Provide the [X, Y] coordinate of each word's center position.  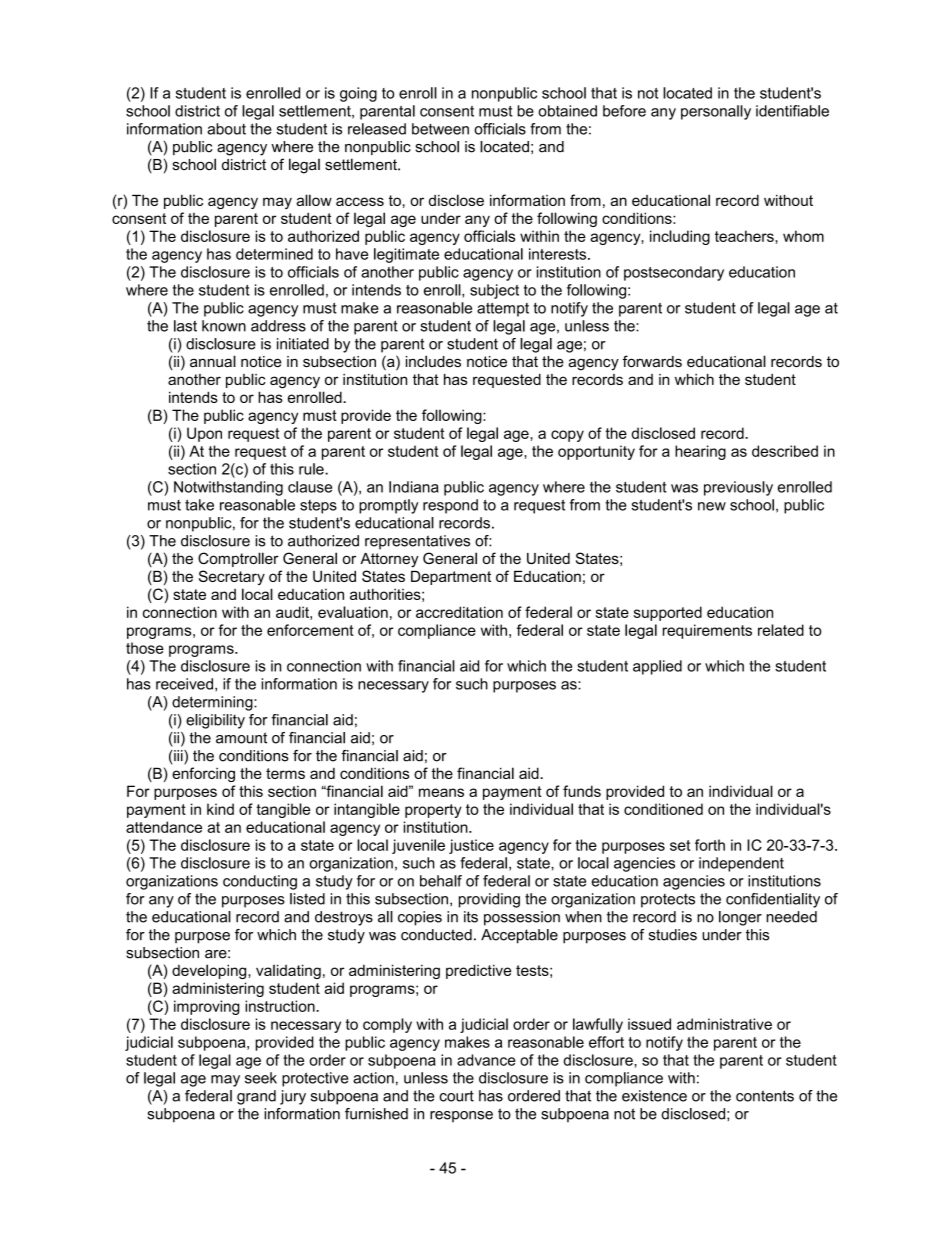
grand [256, 1097]
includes [433, 361]
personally [716, 112]
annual [213, 361]
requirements [707, 631]
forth [710, 845]
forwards [652, 361]
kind [220, 809]
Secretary [232, 577]
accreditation [459, 612]
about [226, 129]
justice [471, 846]
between [440, 129]
